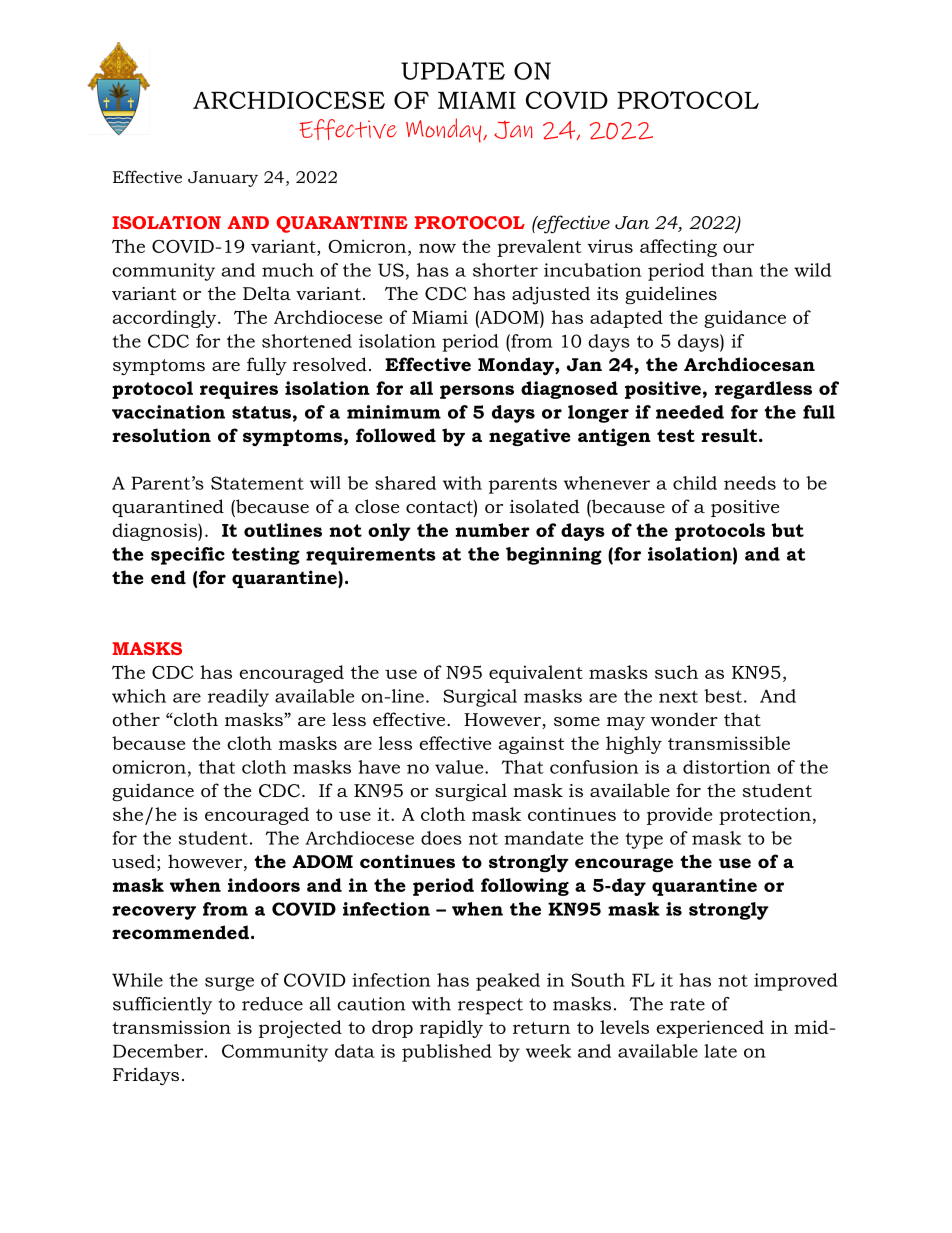 The width and height of the image is (952, 1233). I want to click on rapidly, so click(451, 1029).
